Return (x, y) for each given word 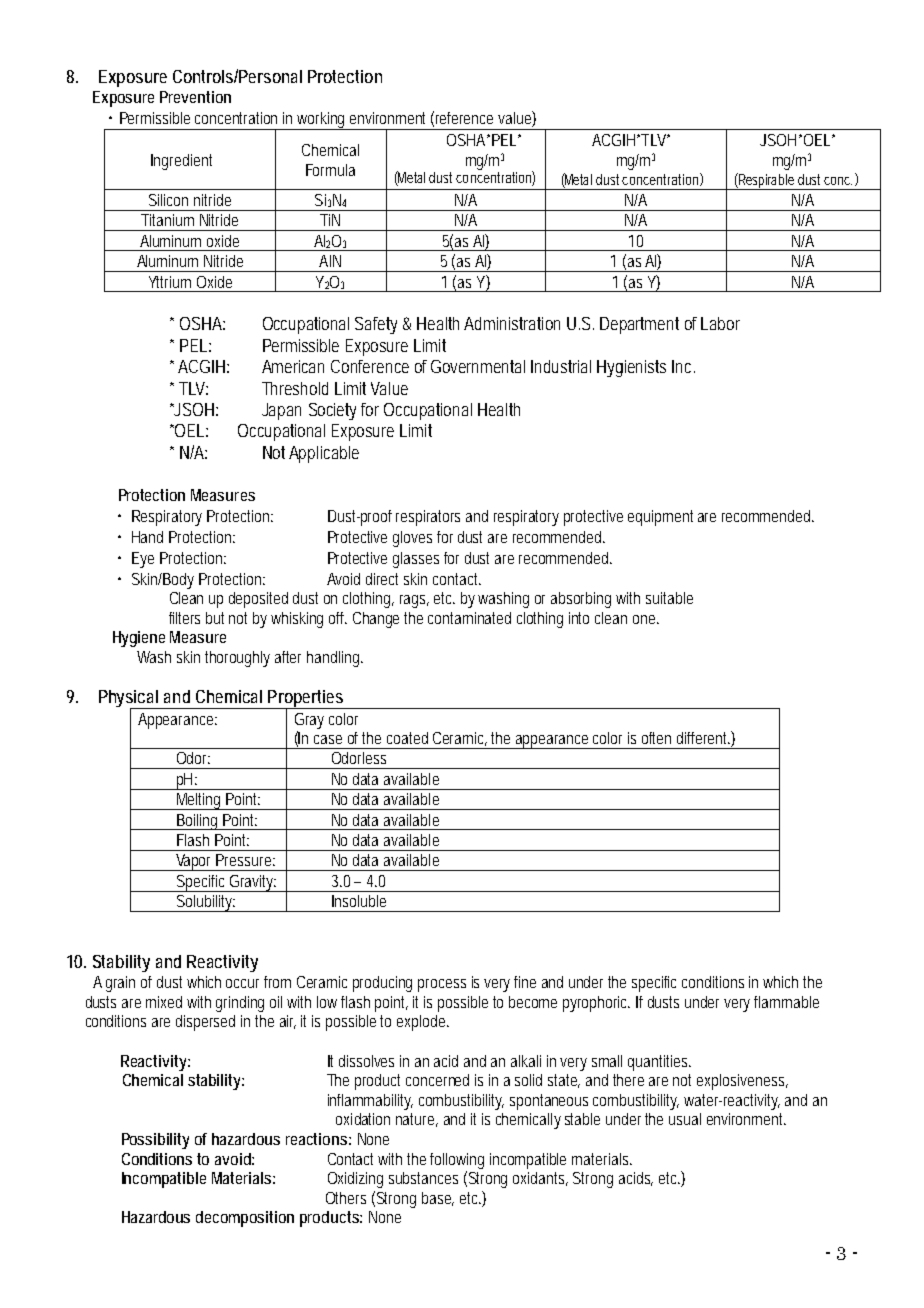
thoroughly (237, 659)
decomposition (245, 1219)
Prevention (195, 97)
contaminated (469, 618)
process (442, 985)
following (457, 1161)
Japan (281, 411)
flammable (786, 1002)
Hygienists (631, 368)
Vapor (194, 862)
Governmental (478, 366)
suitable (669, 598)
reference (464, 118)
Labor (720, 323)
